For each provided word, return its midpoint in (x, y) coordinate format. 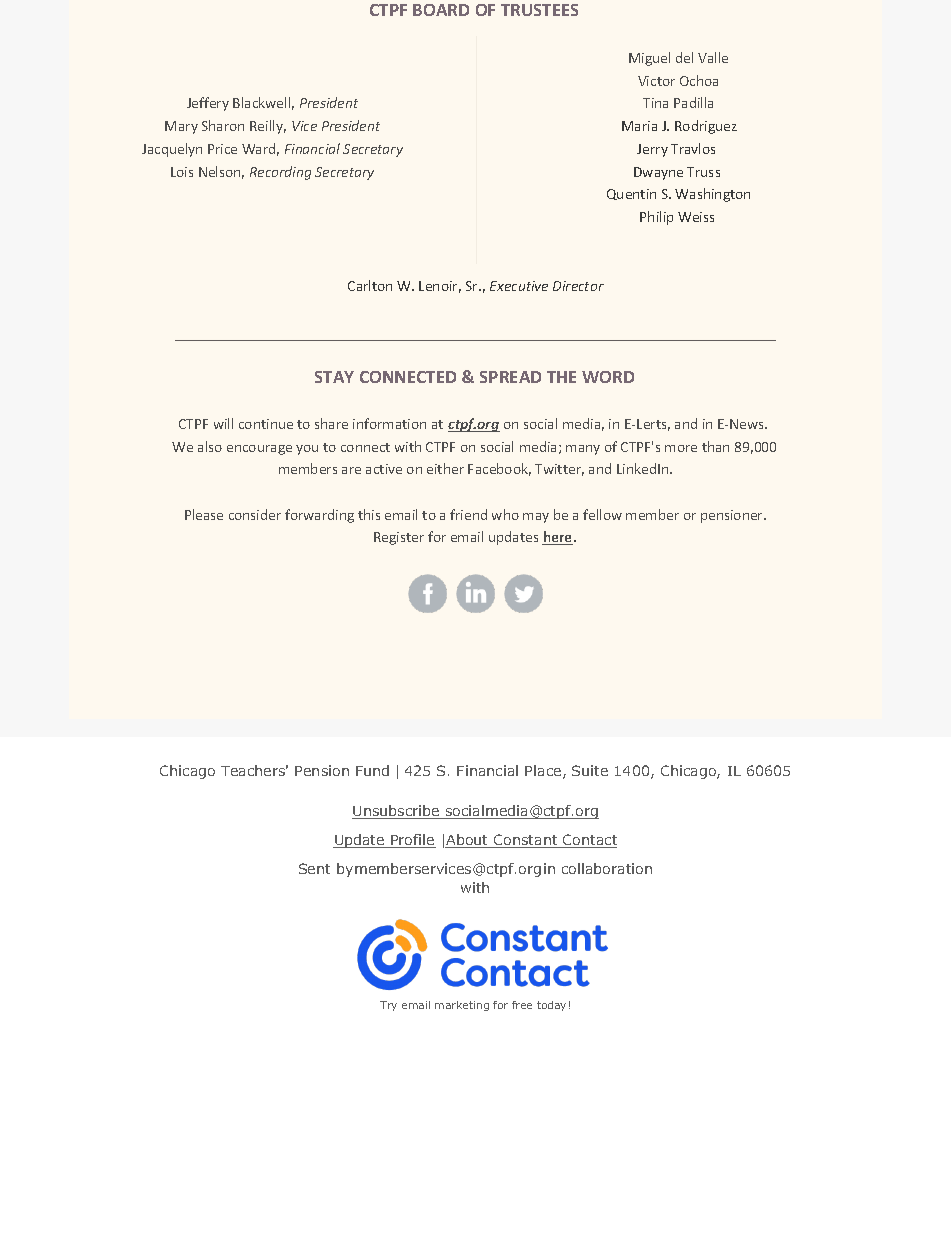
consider (255, 514)
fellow (602, 514)
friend (468, 514)
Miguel (649, 59)
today (551, 1006)
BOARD (441, 10)
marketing (462, 1006)
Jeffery (208, 104)
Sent (314, 868)
